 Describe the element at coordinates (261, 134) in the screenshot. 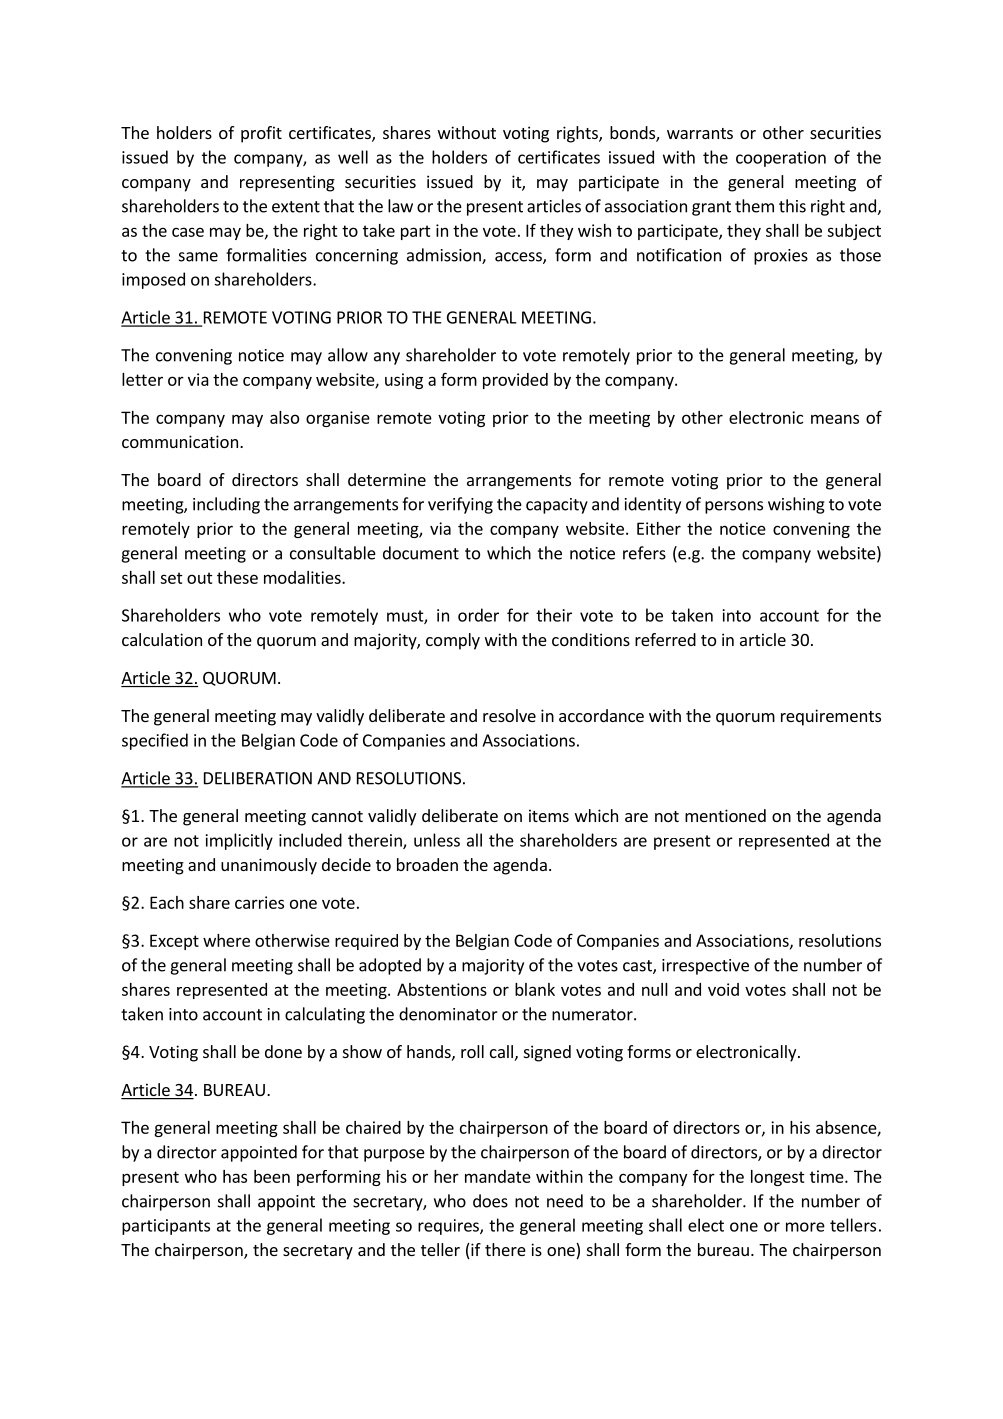

I see `profit` at that location.
